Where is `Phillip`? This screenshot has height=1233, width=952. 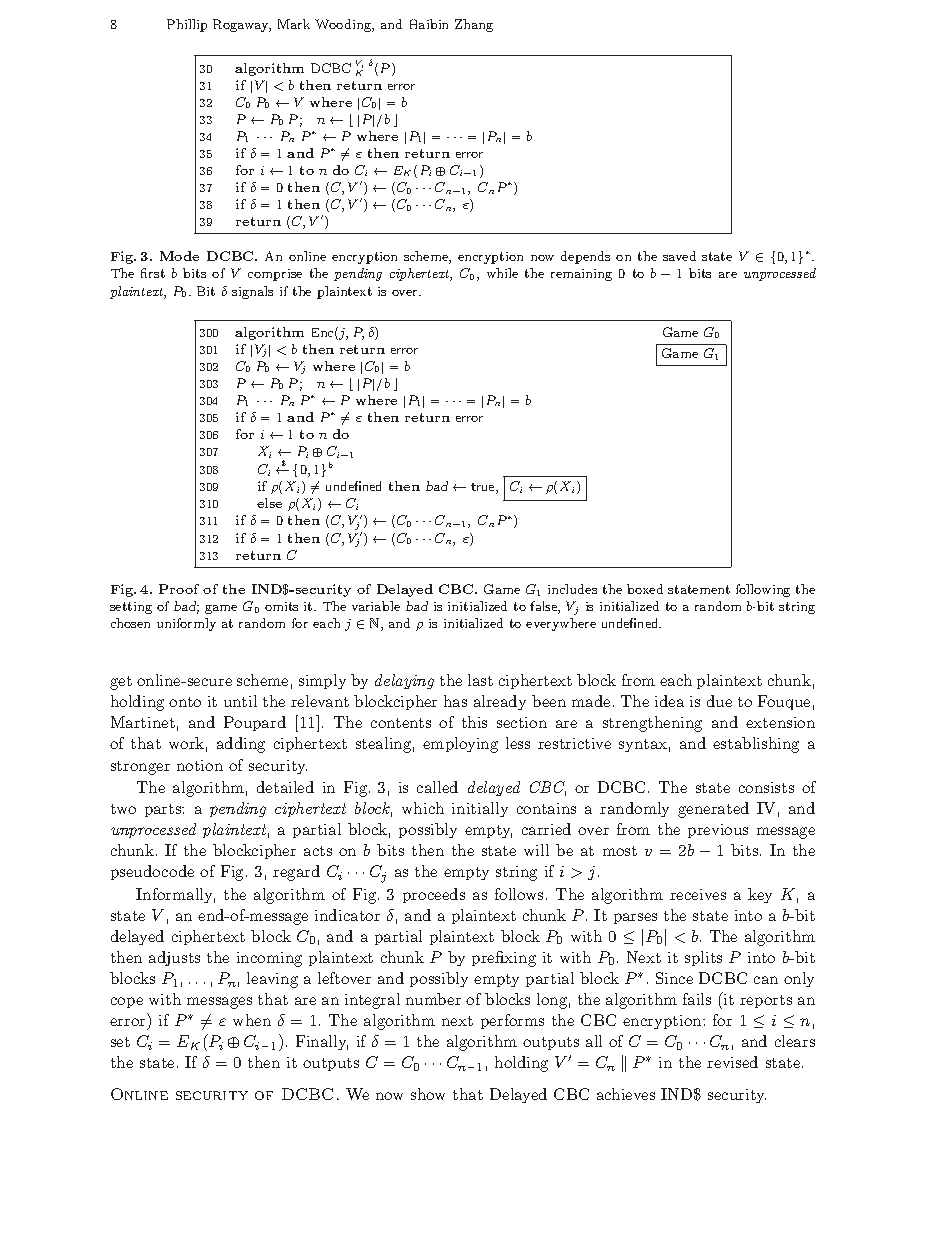
Phillip is located at coordinates (187, 25).
